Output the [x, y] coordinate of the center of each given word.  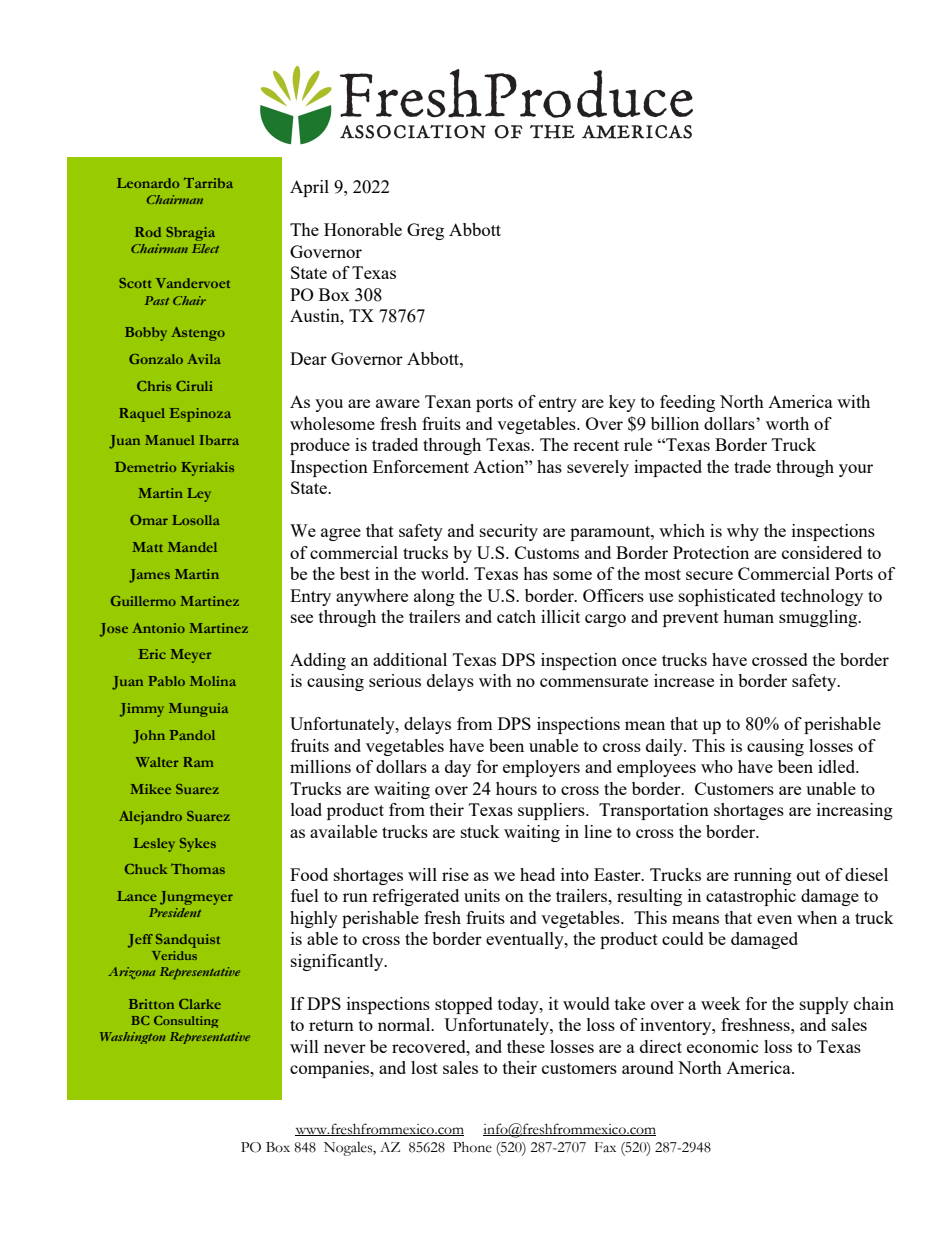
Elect [205, 248]
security [509, 532]
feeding [687, 403]
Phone [472, 1147]
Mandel [192, 547]
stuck [480, 831]
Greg [425, 231]
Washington [132, 1038]
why [743, 532]
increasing [855, 811]
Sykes [198, 845]
